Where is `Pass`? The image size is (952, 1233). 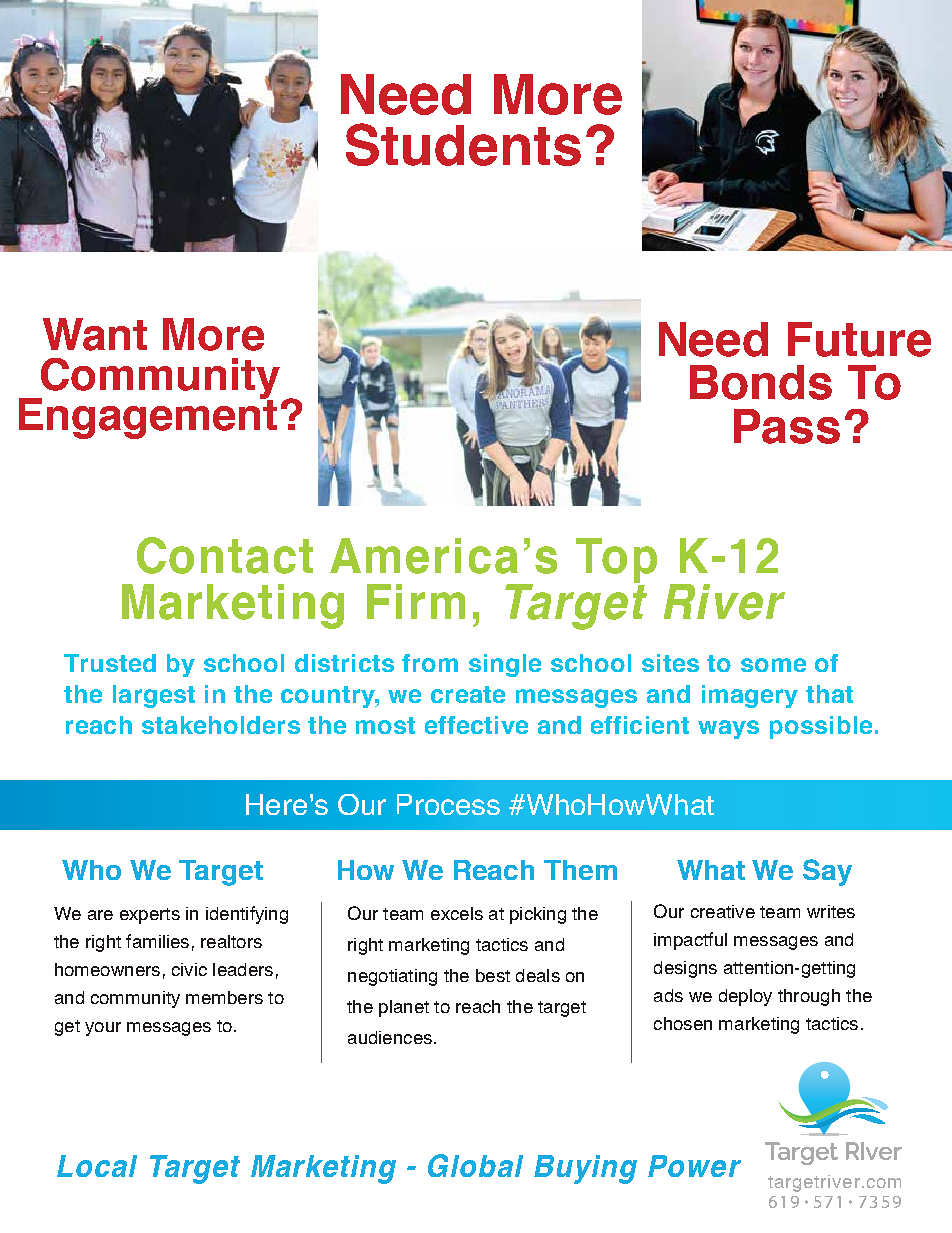 Pass is located at coordinates (787, 426).
